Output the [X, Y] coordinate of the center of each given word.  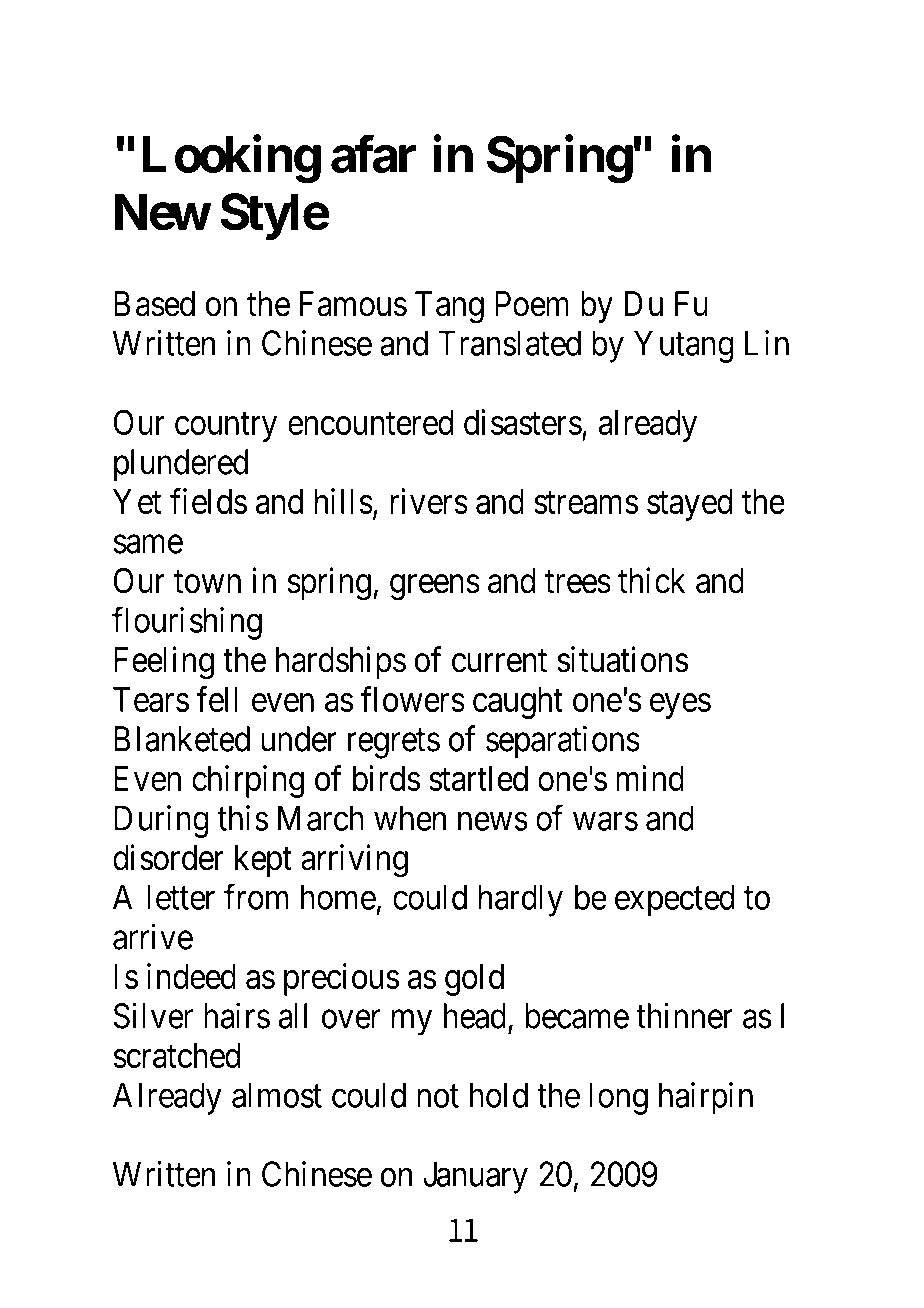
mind [650, 778]
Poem [532, 304]
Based [154, 304]
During [161, 821]
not [438, 1096]
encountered [371, 422]
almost [277, 1095]
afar [373, 154]
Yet [137, 501]
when [410, 818]
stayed [690, 505]
